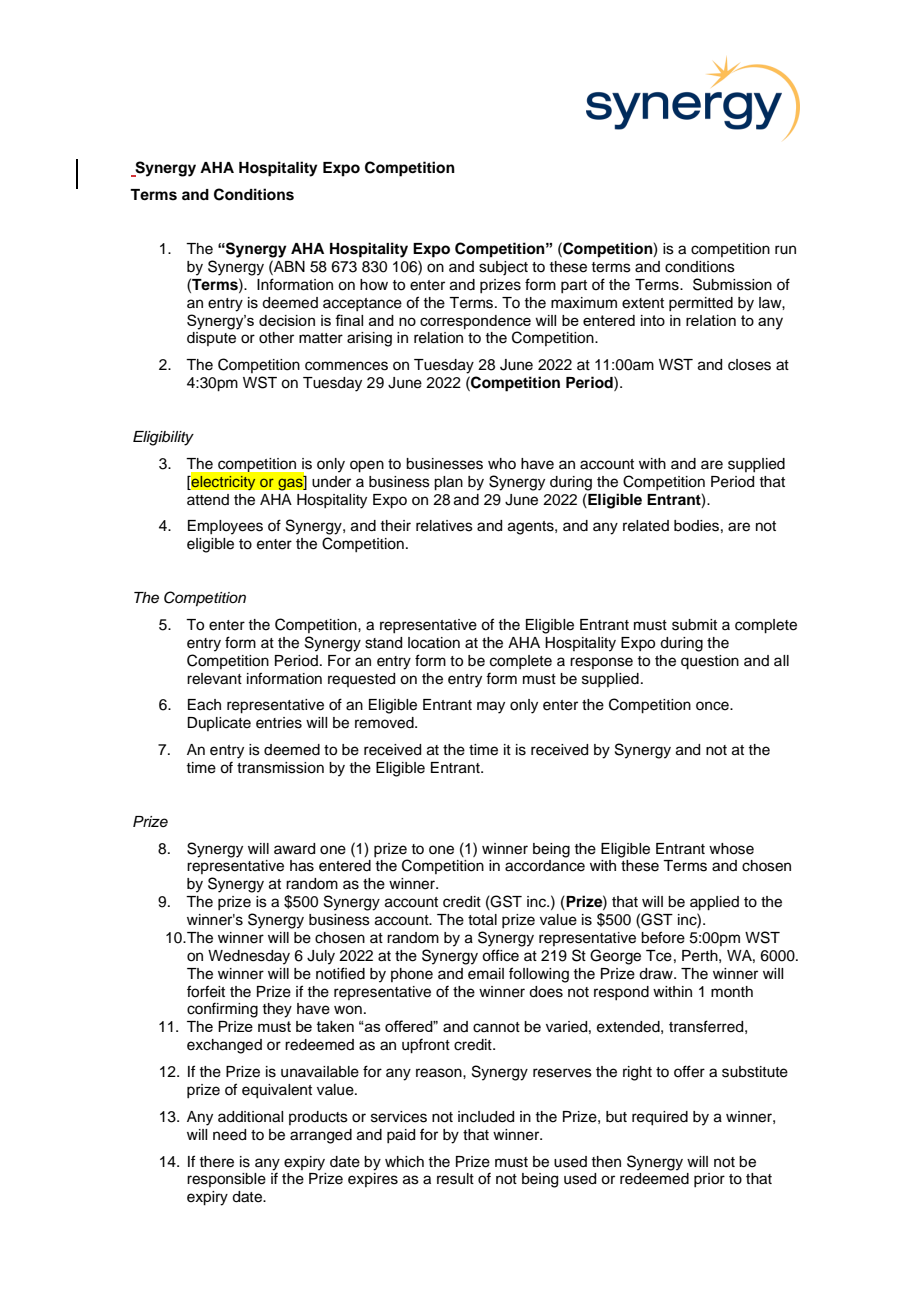  I want to click on decision, so click(287, 320).
